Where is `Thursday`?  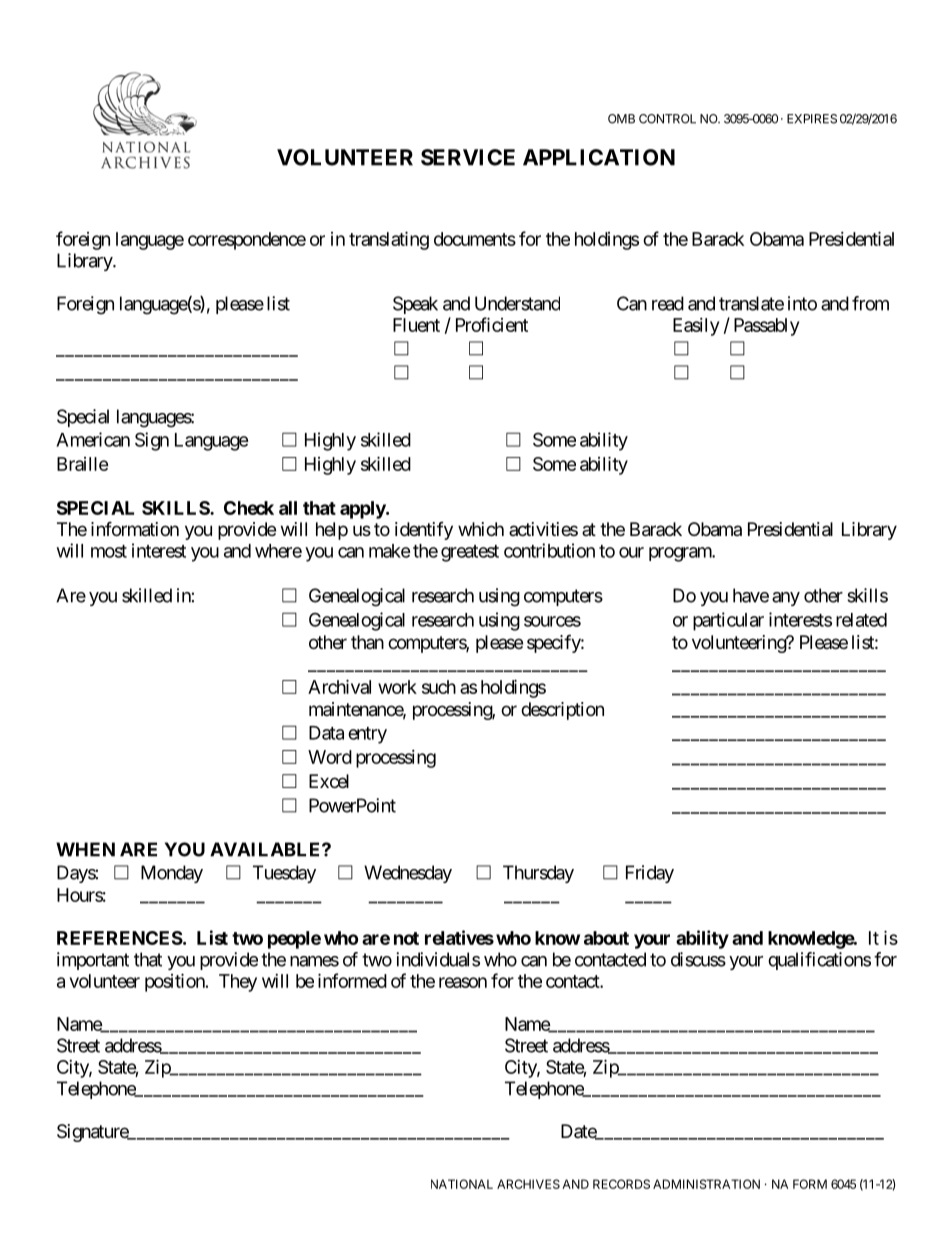 Thursday is located at coordinates (538, 874).
